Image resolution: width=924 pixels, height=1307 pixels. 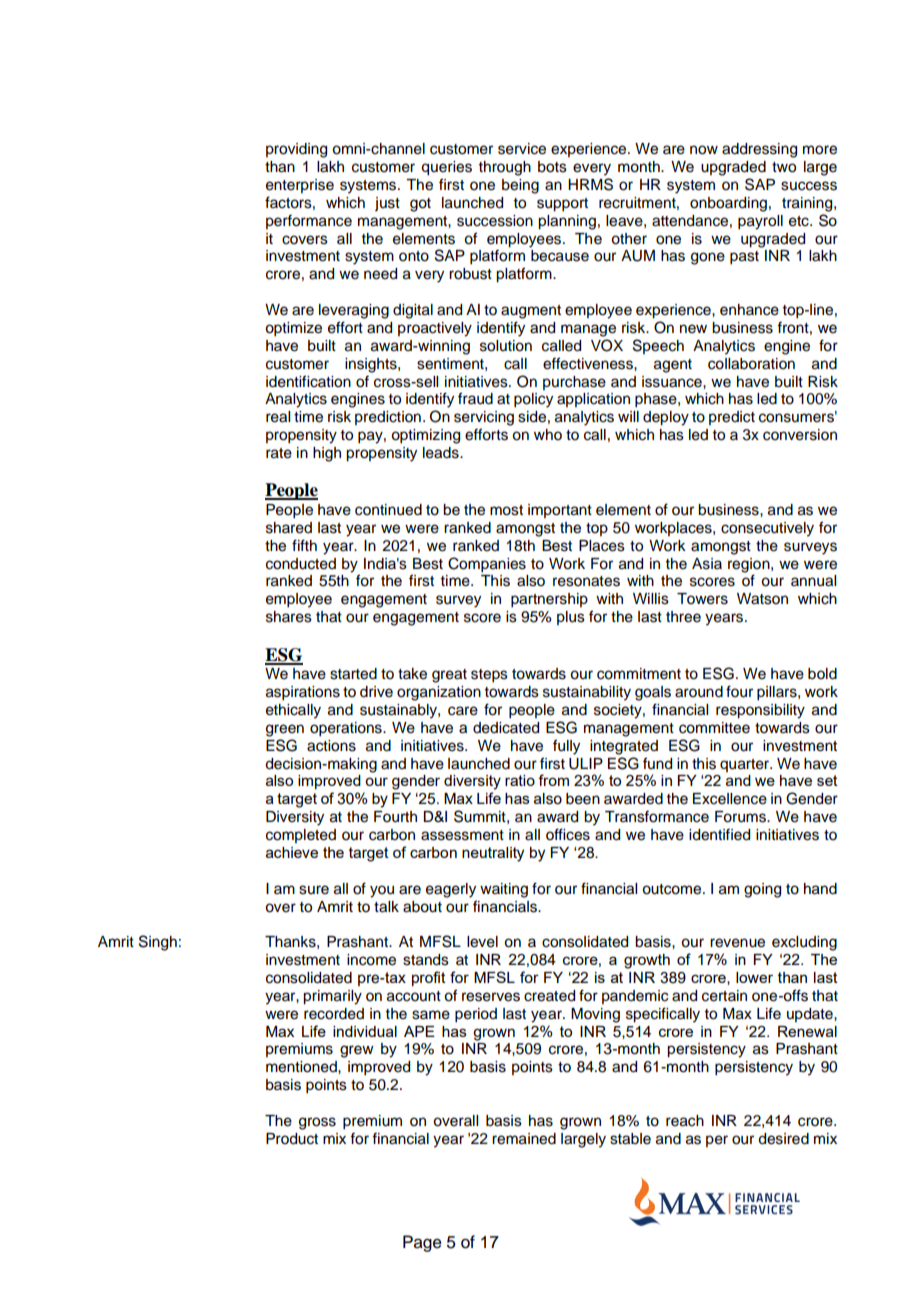 What do you see at coordinates (475, 398) in the image?
I see `fraud` at bounding box center [475, 398].
